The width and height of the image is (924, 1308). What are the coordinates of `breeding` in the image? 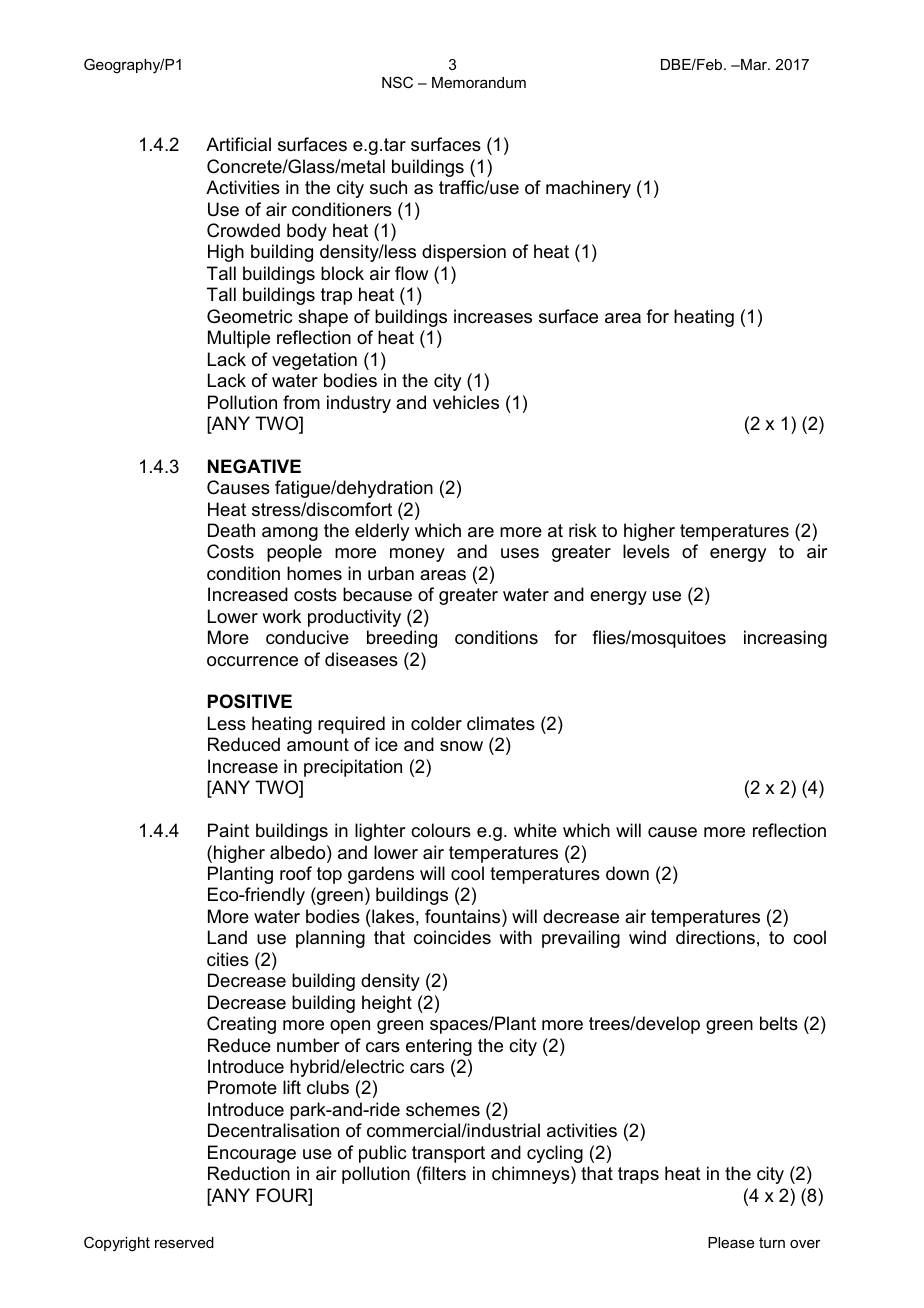 It's located at (402, 639).
